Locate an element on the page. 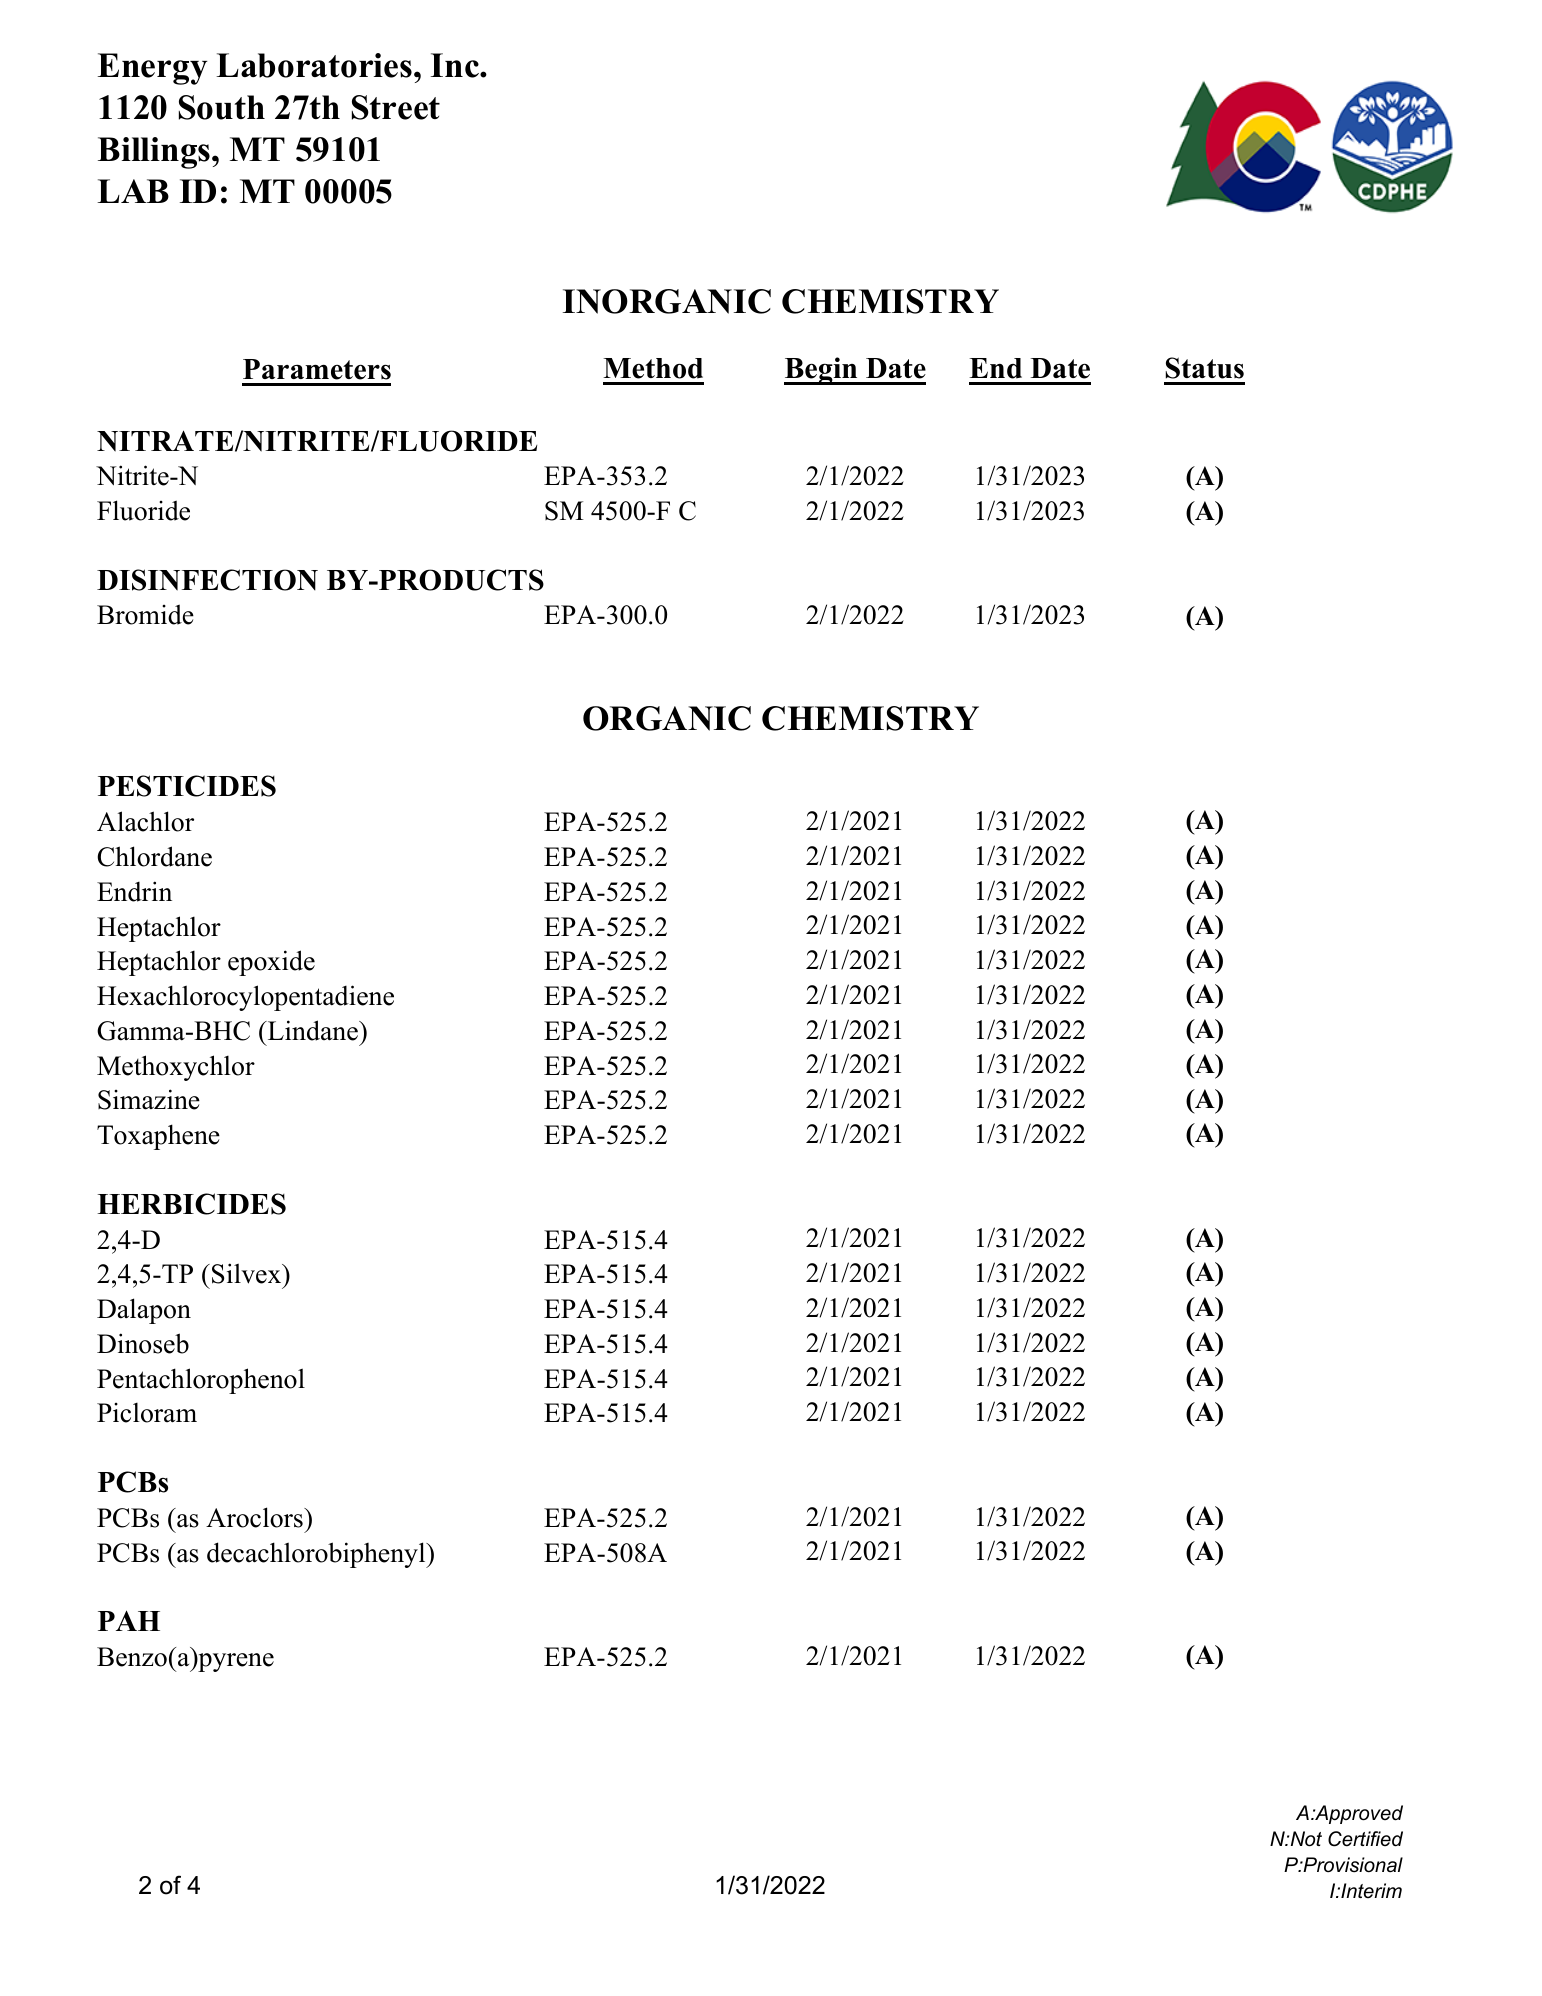  Certified is located at coordinates (1365, 1839).
